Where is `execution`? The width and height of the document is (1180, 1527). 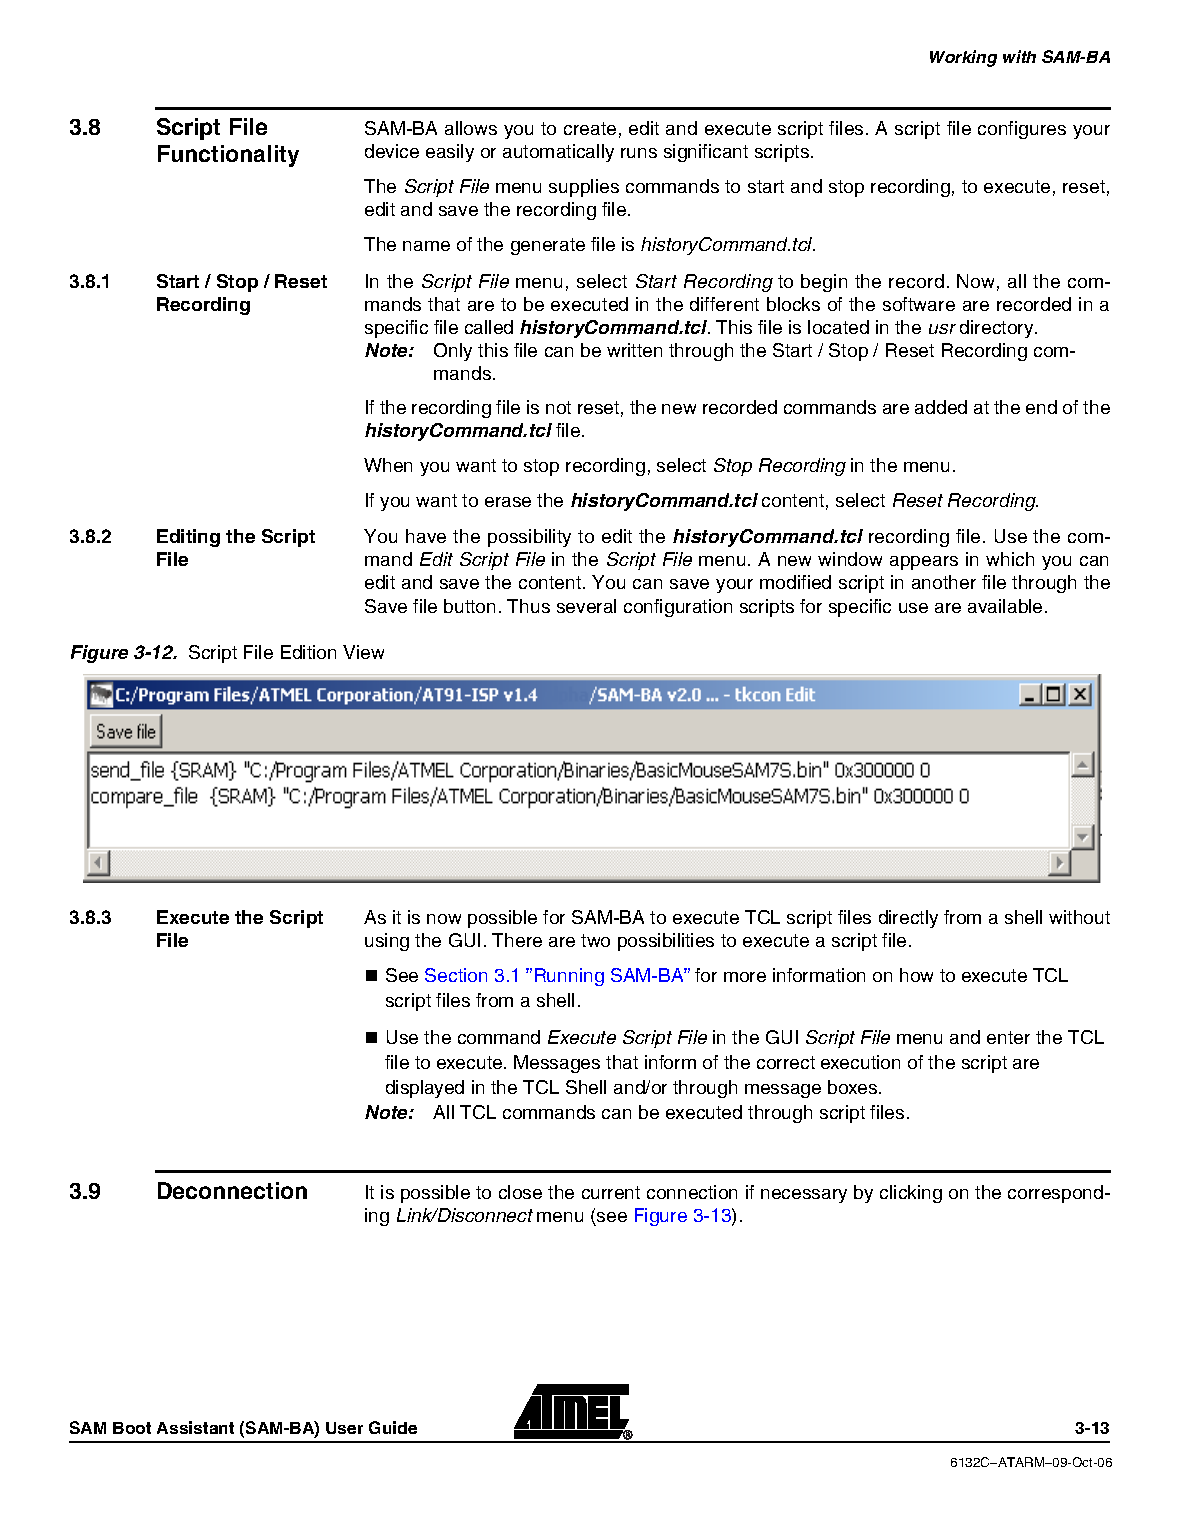
execution is located at coordinates (860, 1062).
